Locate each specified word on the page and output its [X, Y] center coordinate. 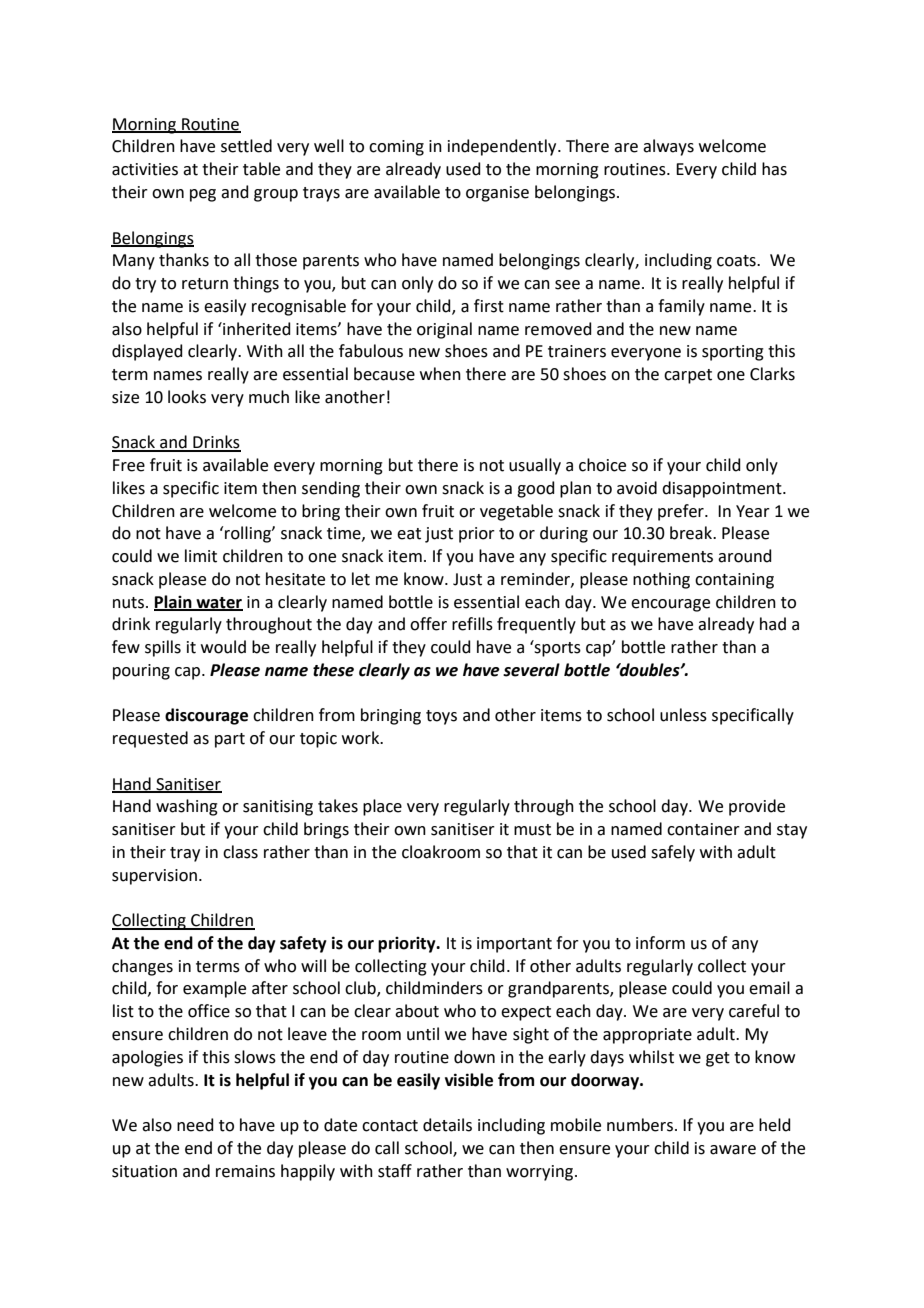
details [447, 1125]
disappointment [723, 489]
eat [409, 534]
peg [203, 195]
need [195, 1125]
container [703, 829]
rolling [249, 534]
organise [497, 194]
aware [733, 1150]
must [532, 830]
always [668, 147]
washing [187, 807]
